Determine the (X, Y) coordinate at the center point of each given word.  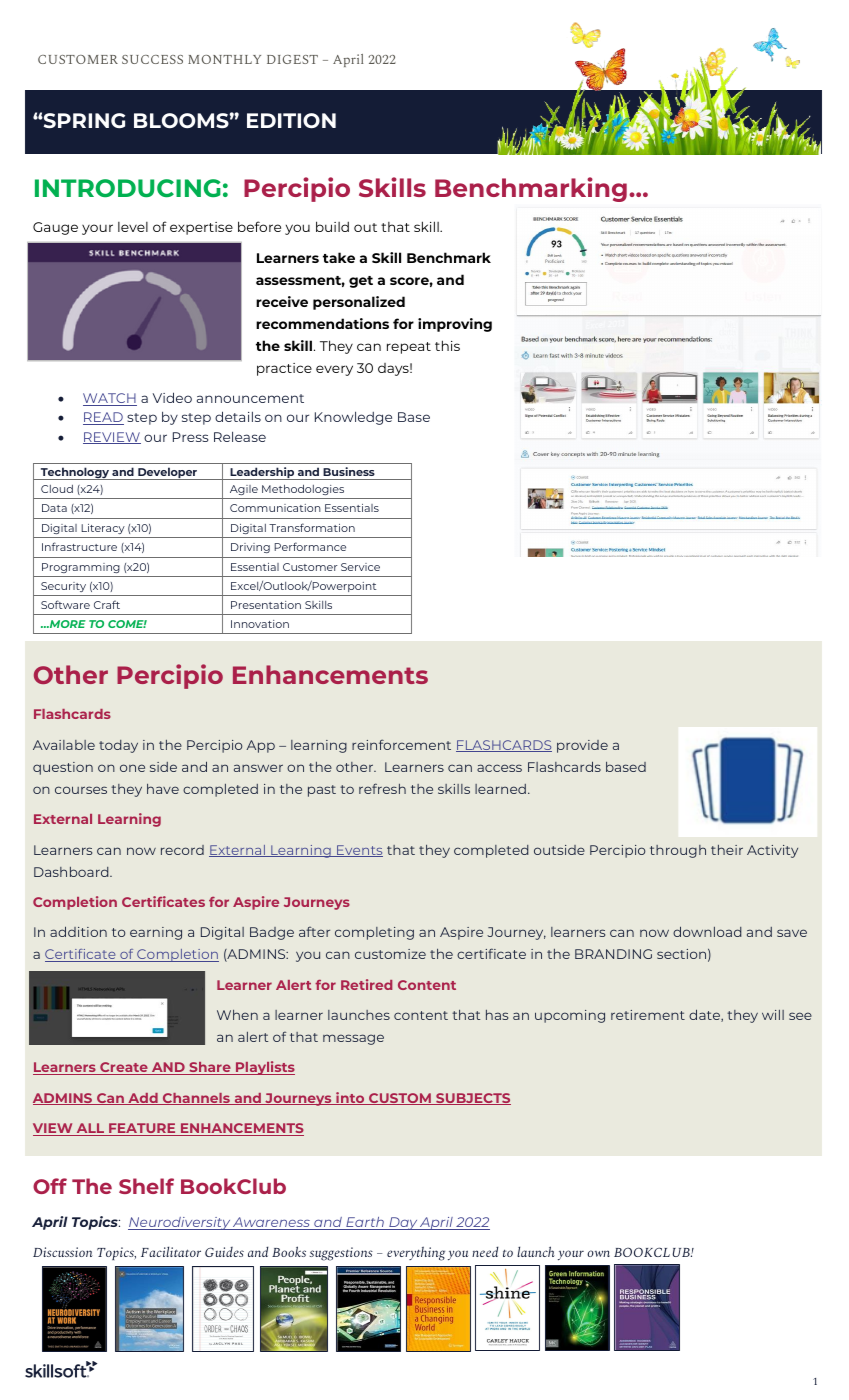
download (707, 931)
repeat (409, 348)
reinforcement (401, 744)
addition (78, 931)
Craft (107, 604)
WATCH (110, 399)
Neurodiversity (180, 1223)
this (447, 345)
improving (455, 325)
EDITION (291, 120)
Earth (365, 1223)
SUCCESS (152, 59)
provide (582, 746)
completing (374, 933)
